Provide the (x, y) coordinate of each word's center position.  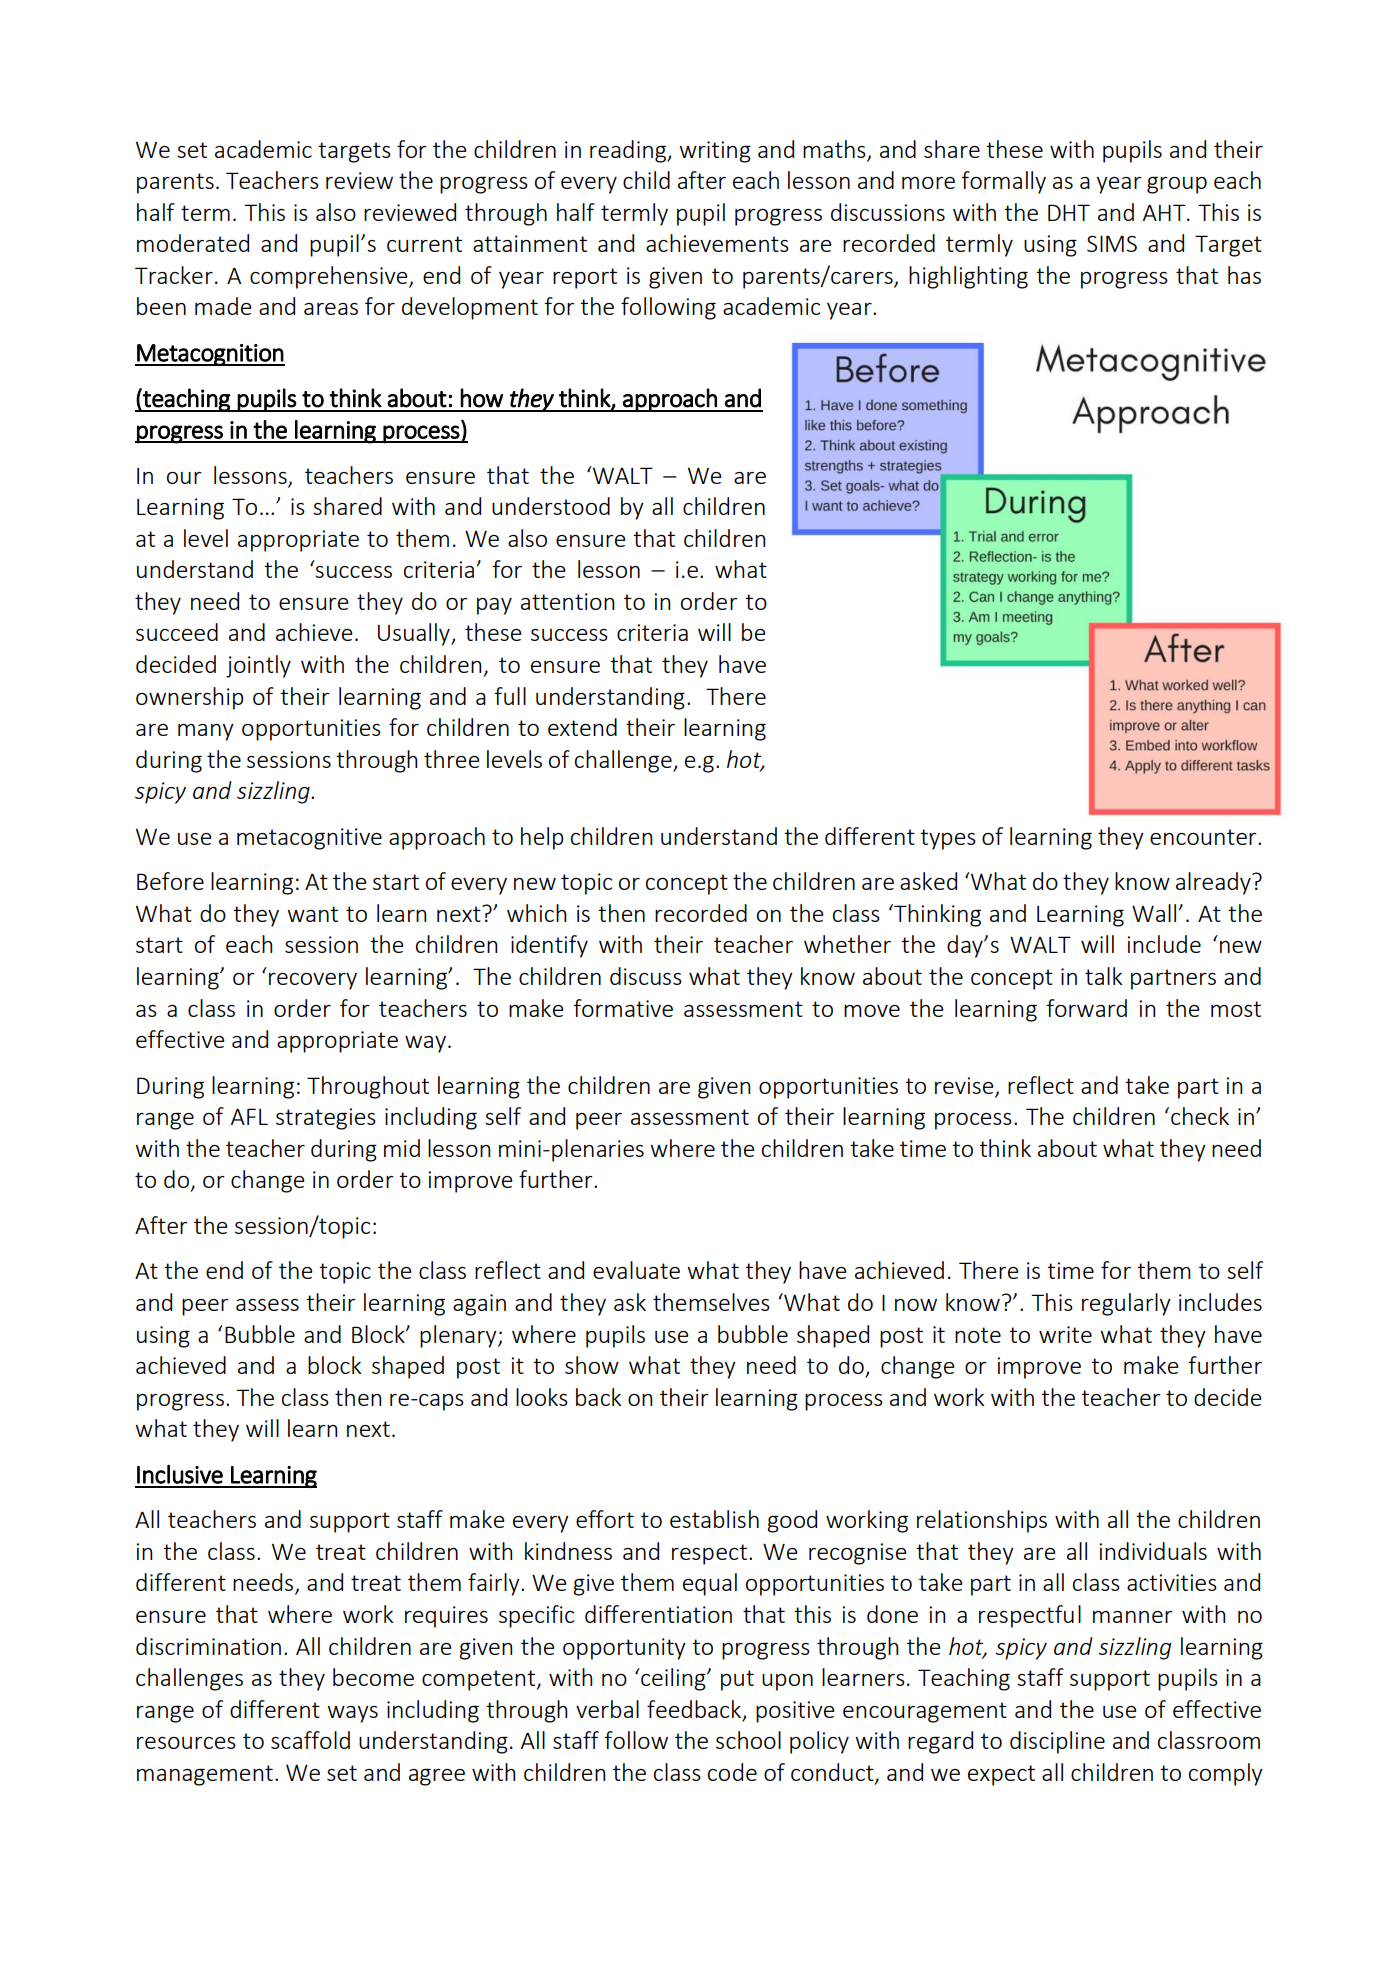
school (748, 1740)
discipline (1057, 1742)
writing (715, 152)
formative (623, 1008)
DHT (1069, 212)
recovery (313, 981)
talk (1103, 976)
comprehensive (330, 277)
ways (352, 1714)
